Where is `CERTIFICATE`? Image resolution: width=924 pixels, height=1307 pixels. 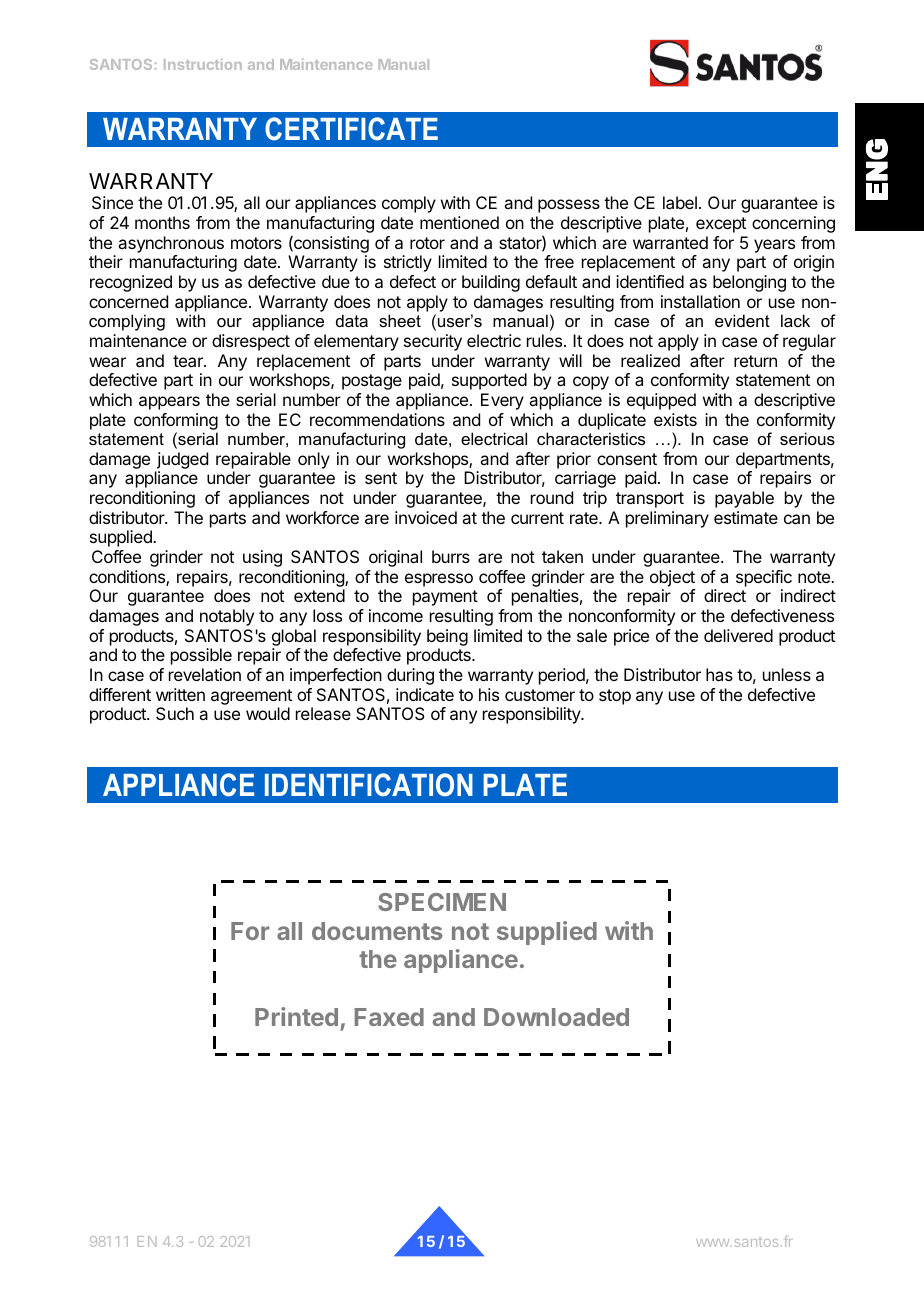
CERTIFICATE is located at coordinates (351, 129).
